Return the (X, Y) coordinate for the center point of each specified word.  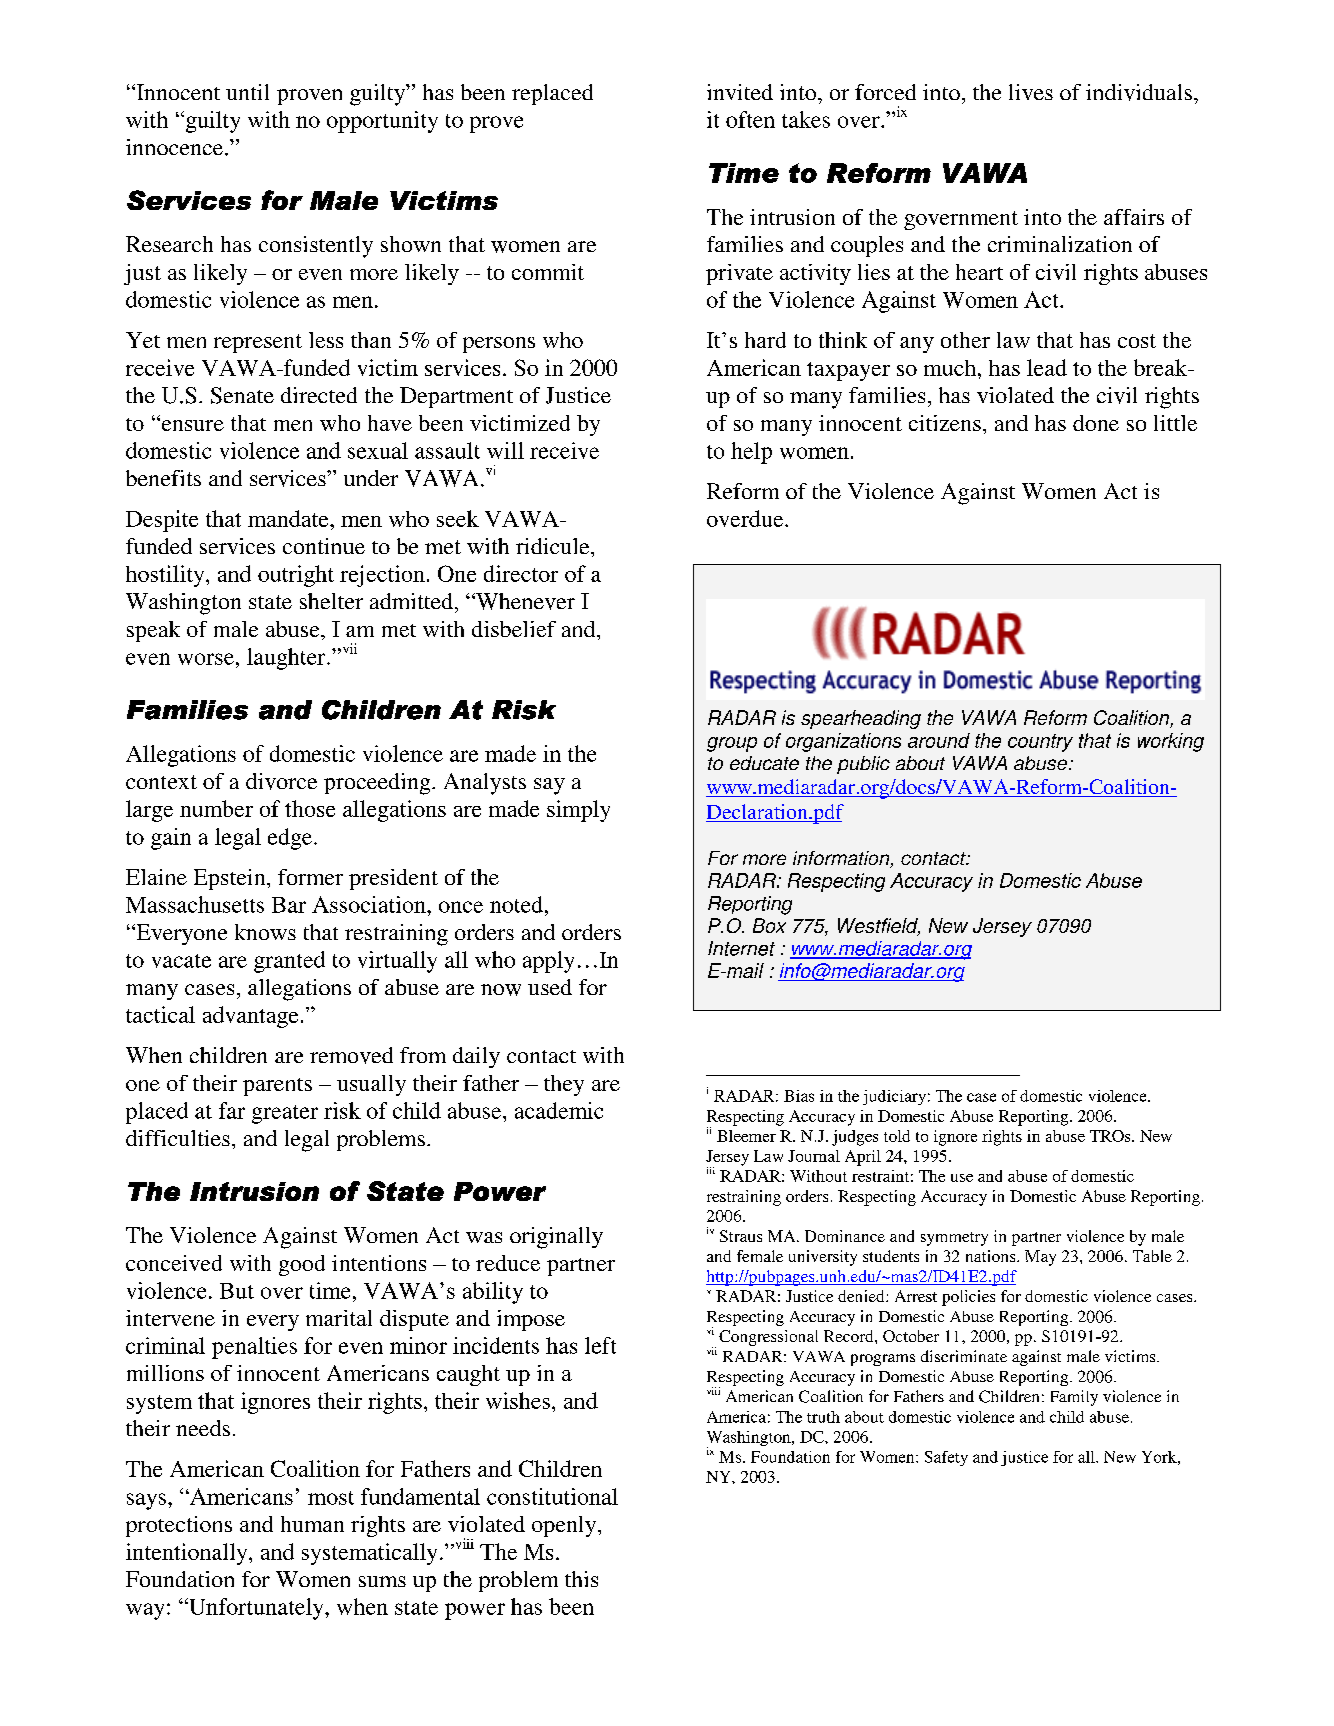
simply (578, 811)
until (247, 92)
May (1040, 1258)
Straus (741, 1236)
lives (1031, 92)
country (1040, 743)
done (1096, 423)
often (750, 119)
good (302, 1265)
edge (291, 839)
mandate (289, 518)
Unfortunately (256, 1609)
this (581, 1579)
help (751, 453)
